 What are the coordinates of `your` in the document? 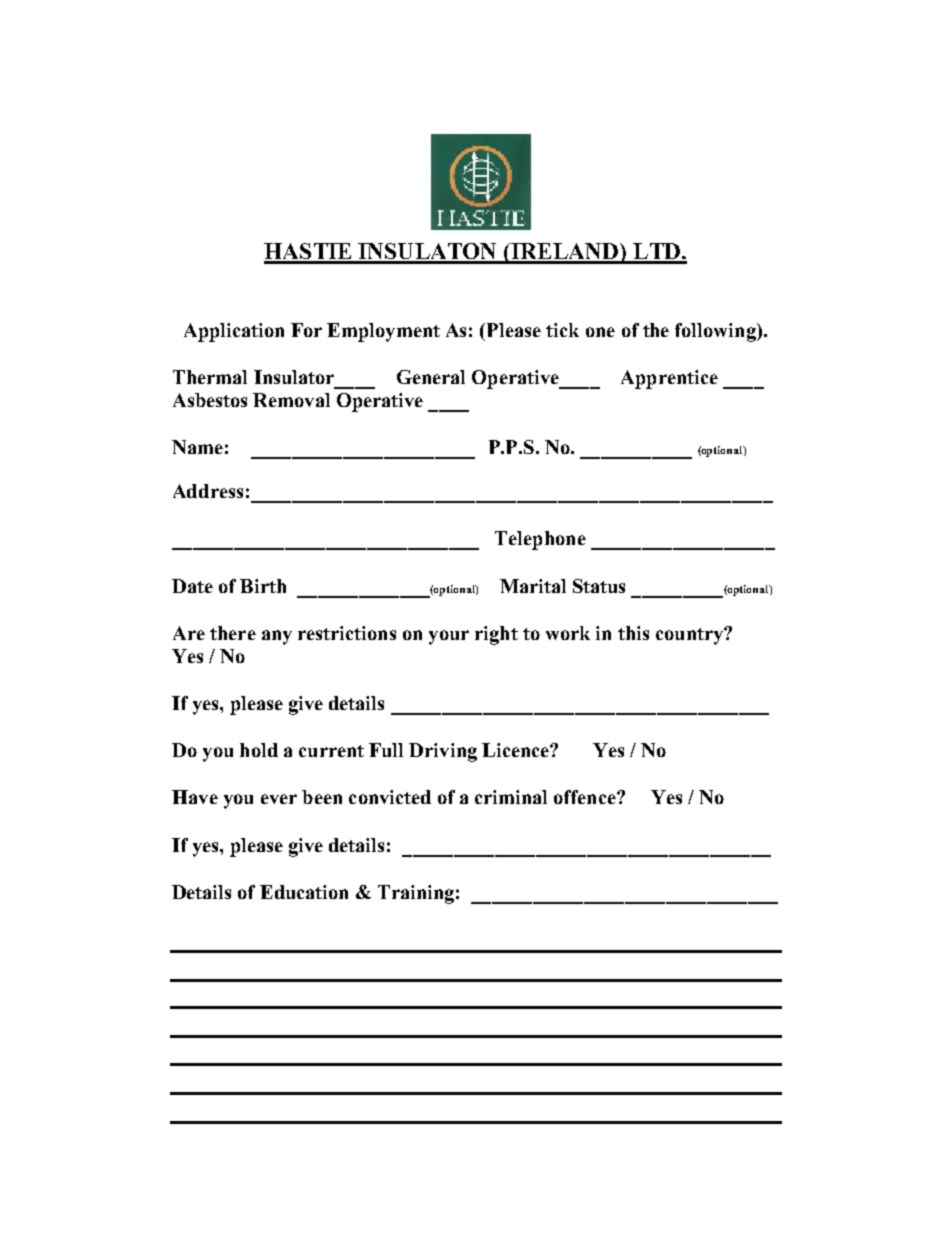 It's located at (449, 637).
